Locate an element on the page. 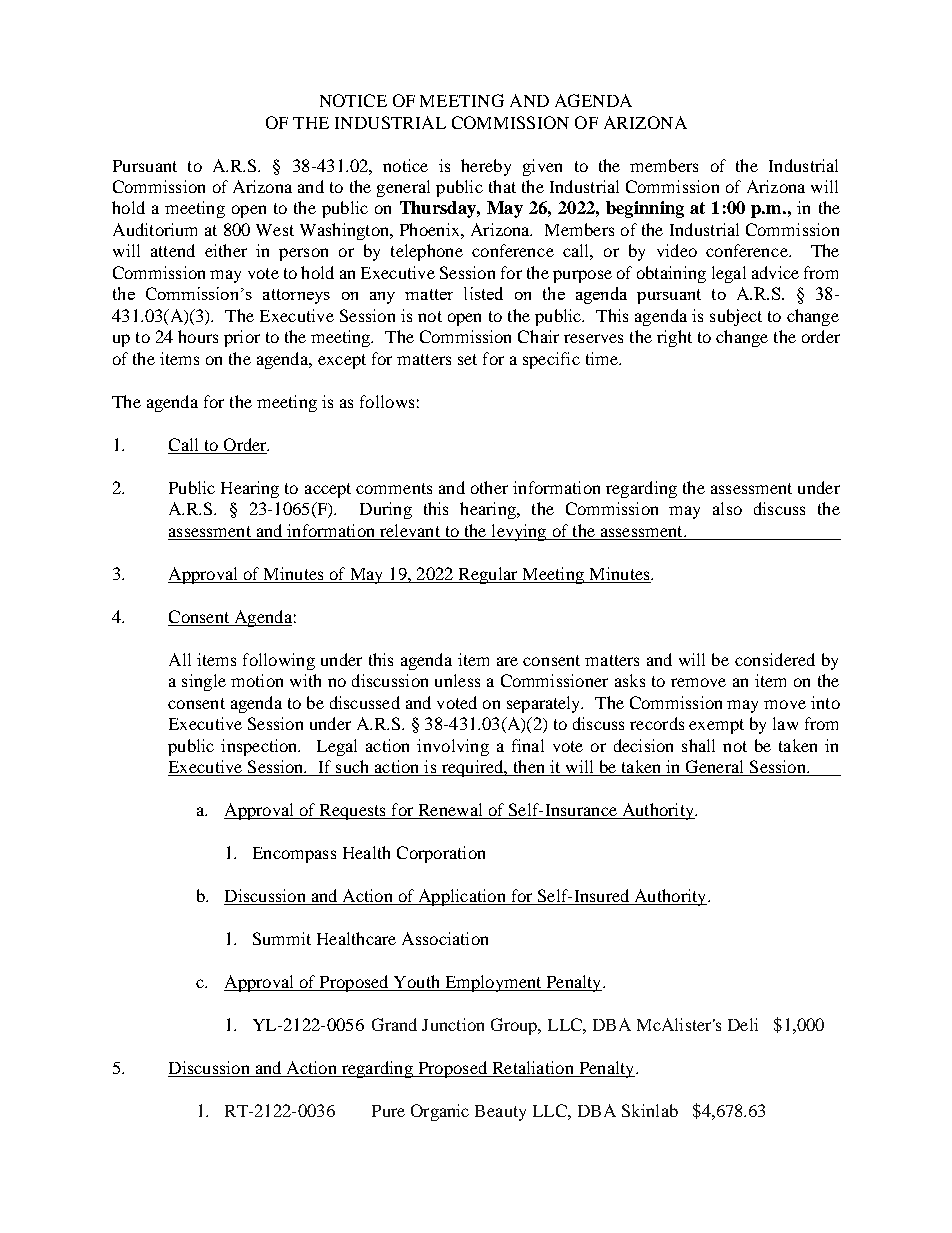 The height and width of the image is (1233, 952). beginning is located at coordinates (645, 209).
